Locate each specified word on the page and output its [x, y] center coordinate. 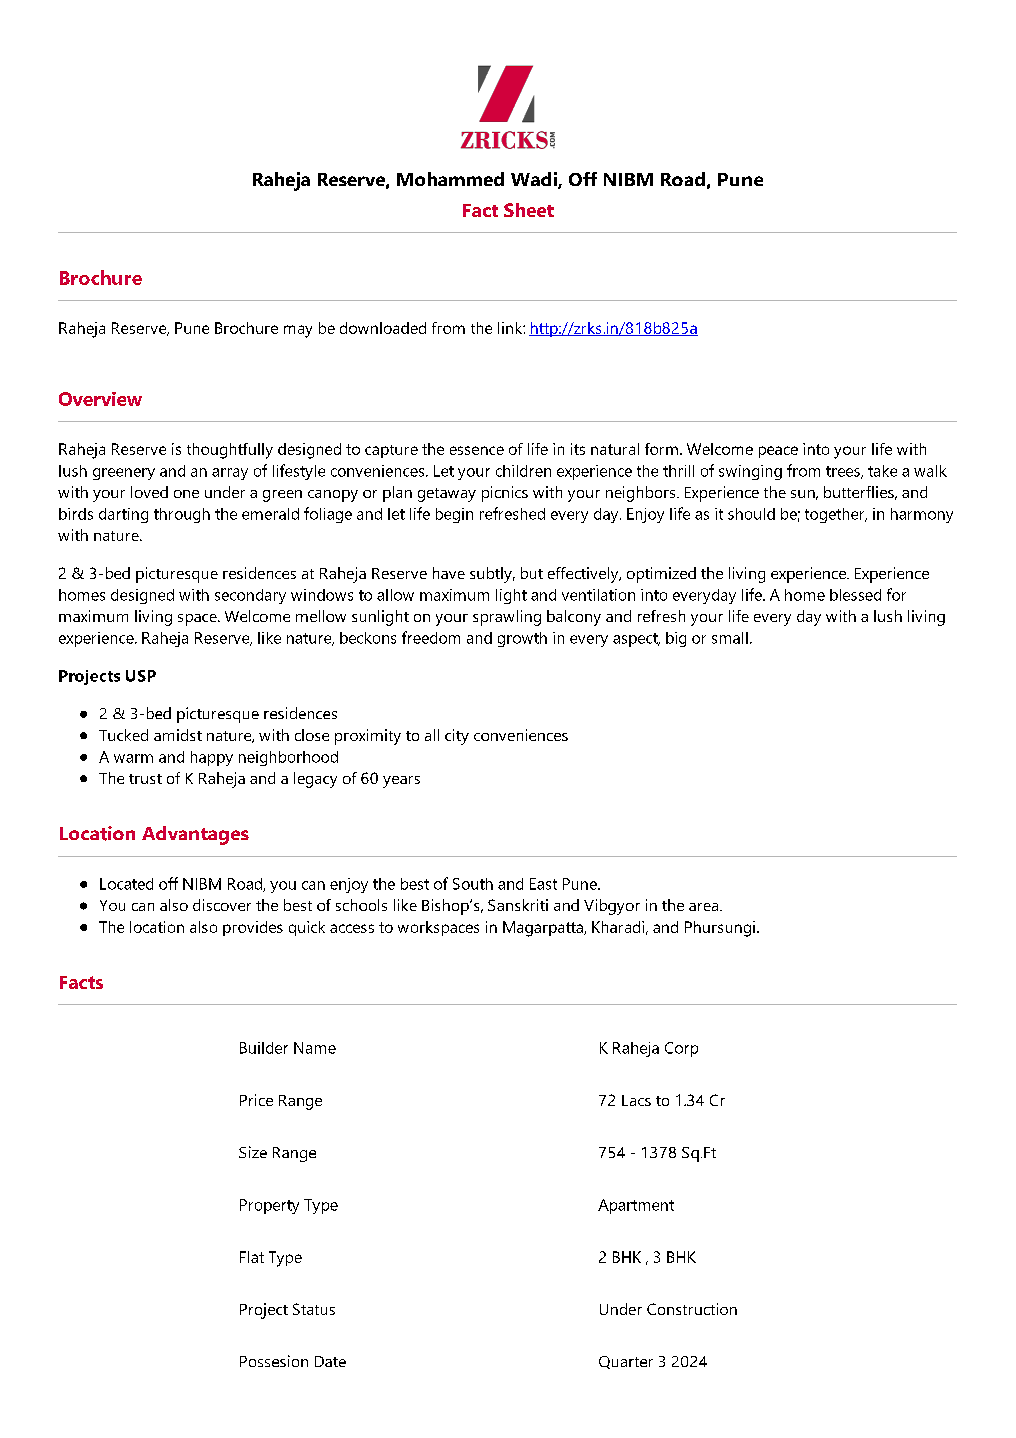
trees [844, 472]
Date [330, 1361]
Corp [681, 1049]
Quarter [626, 1362]
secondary [250, 596]
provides [253, 928]
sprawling [507, 618]
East [543, 884]
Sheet [529, 210]
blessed [855, 595]
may [298, 331]
